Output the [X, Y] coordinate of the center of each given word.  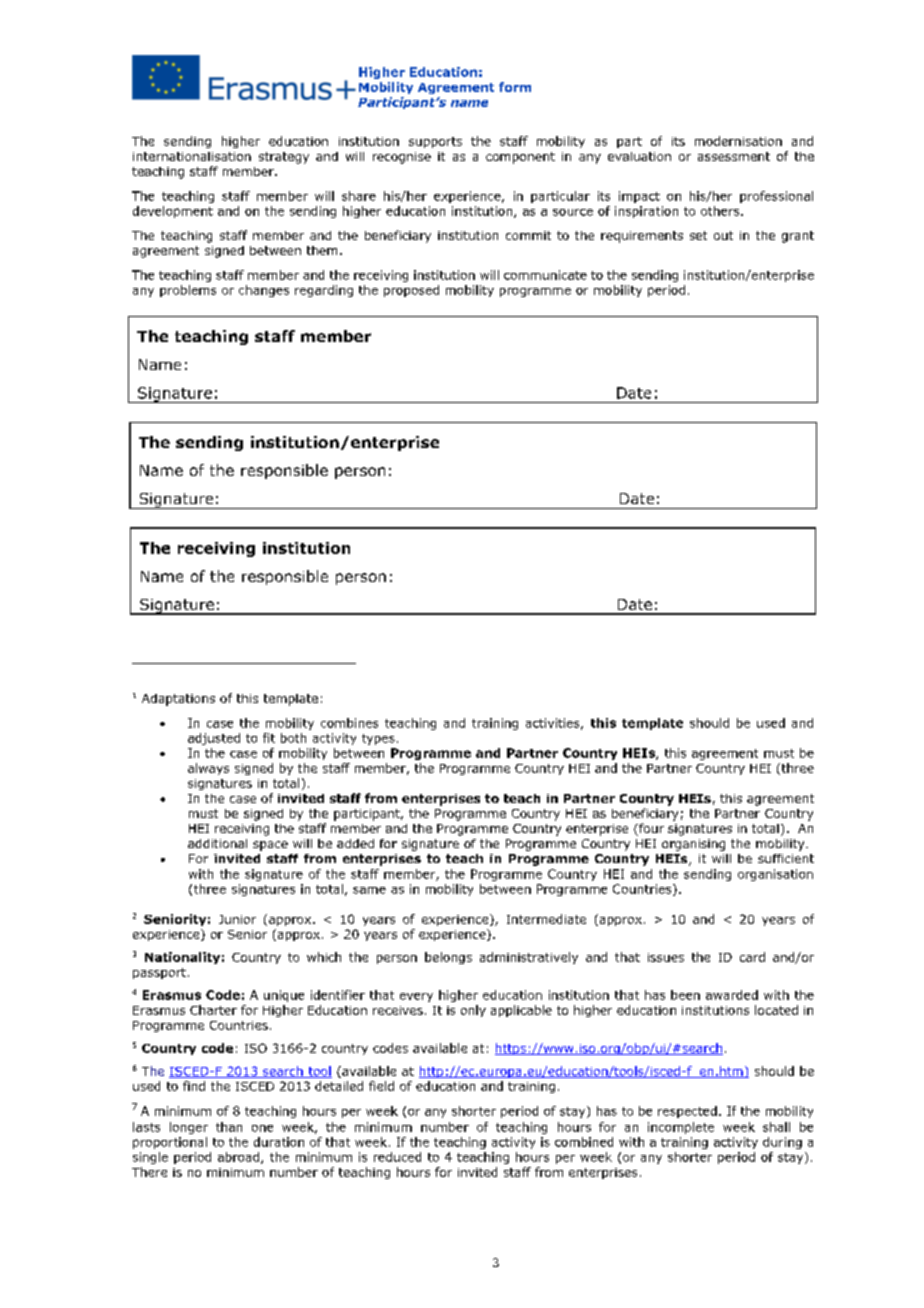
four [650, 829]
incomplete [681, 1128]
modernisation [738, 141]
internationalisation [192, 156]
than [229, 1127]
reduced [397, 1157]
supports [435, 142]
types [378, 739]
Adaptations [178, 700]
